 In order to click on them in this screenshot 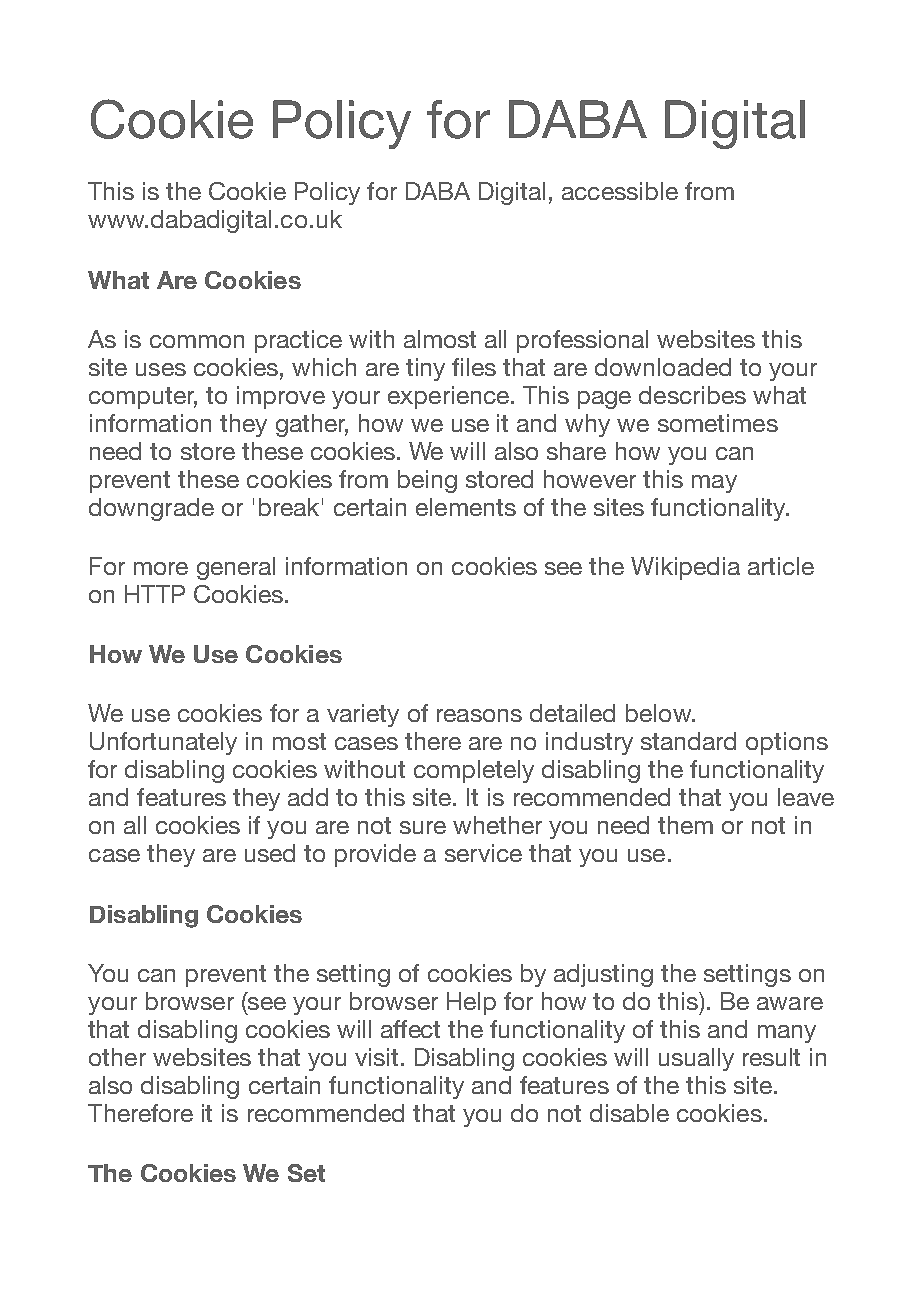, I will do `click(685, 825)`.
